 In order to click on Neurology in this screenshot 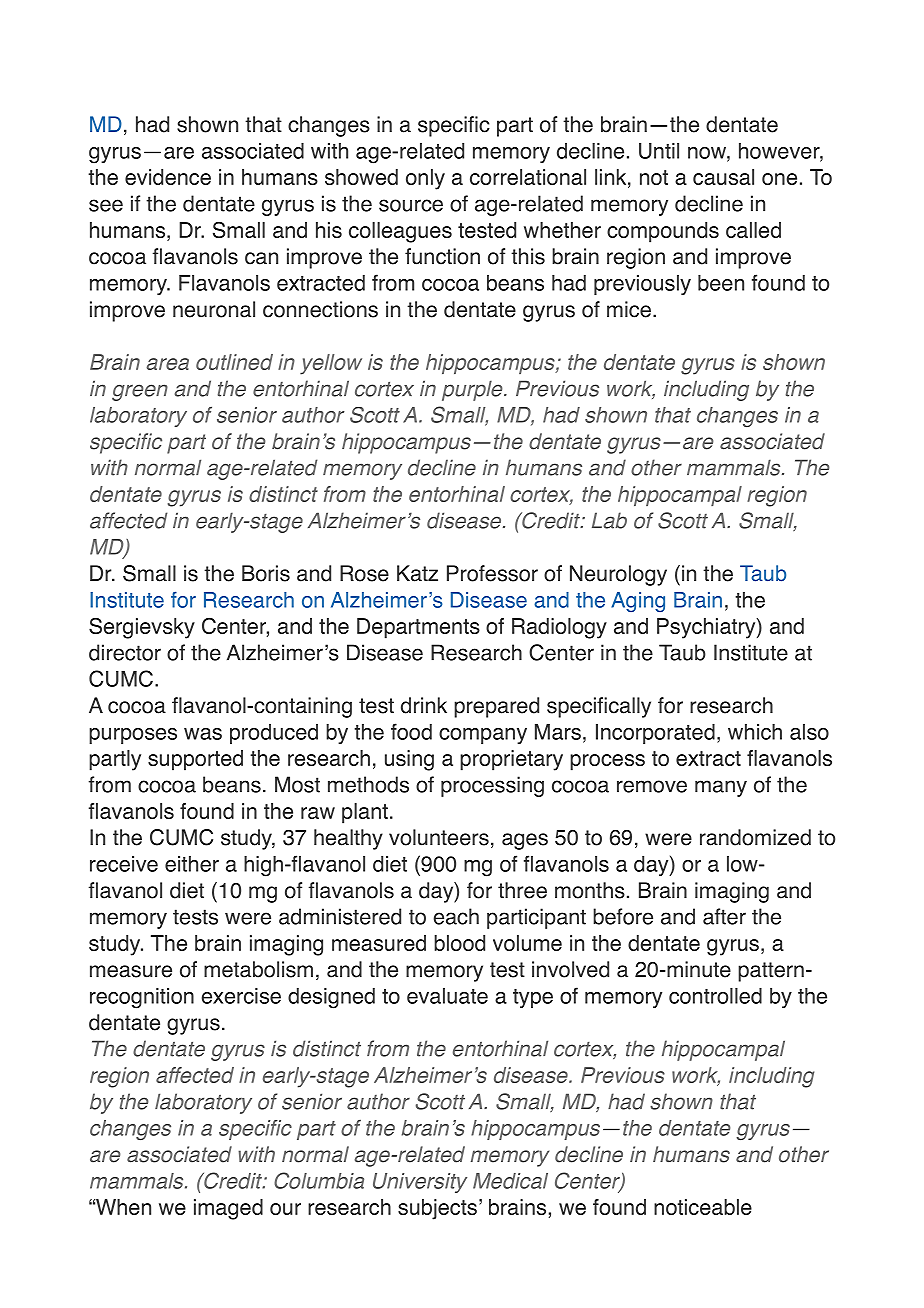, I will do `click(618, 575)`.
